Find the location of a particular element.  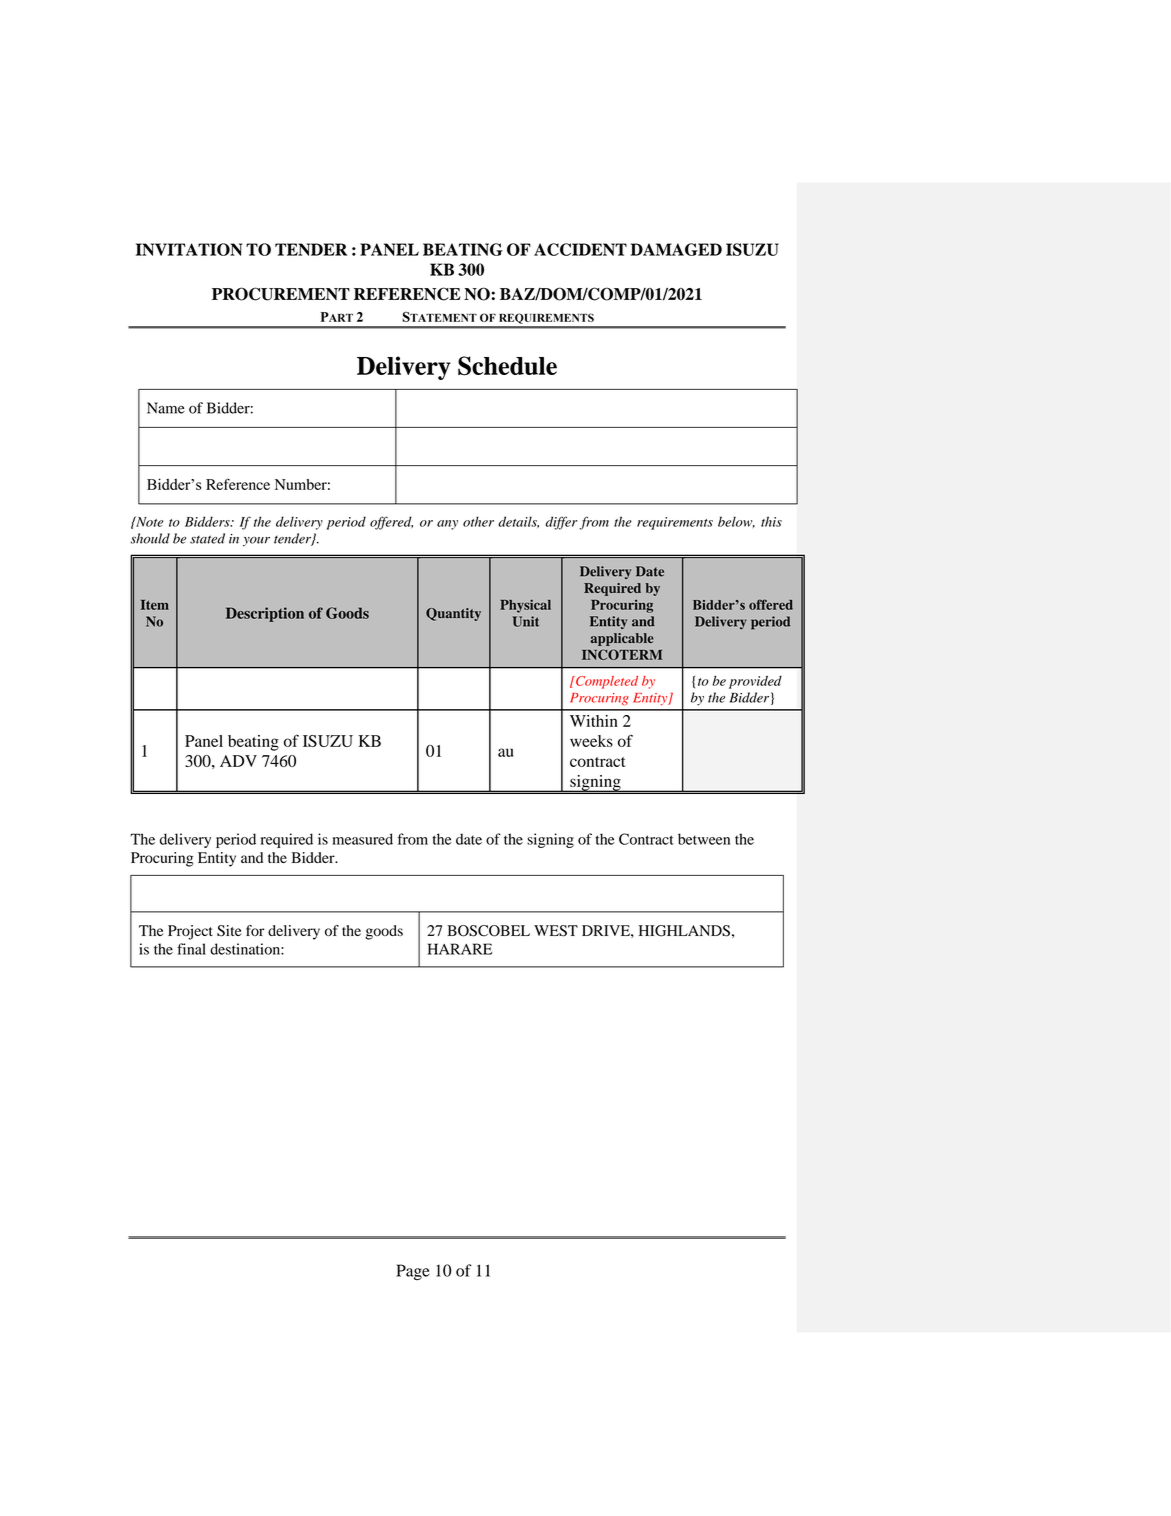

applicable is located at coordinates (622, 639).
